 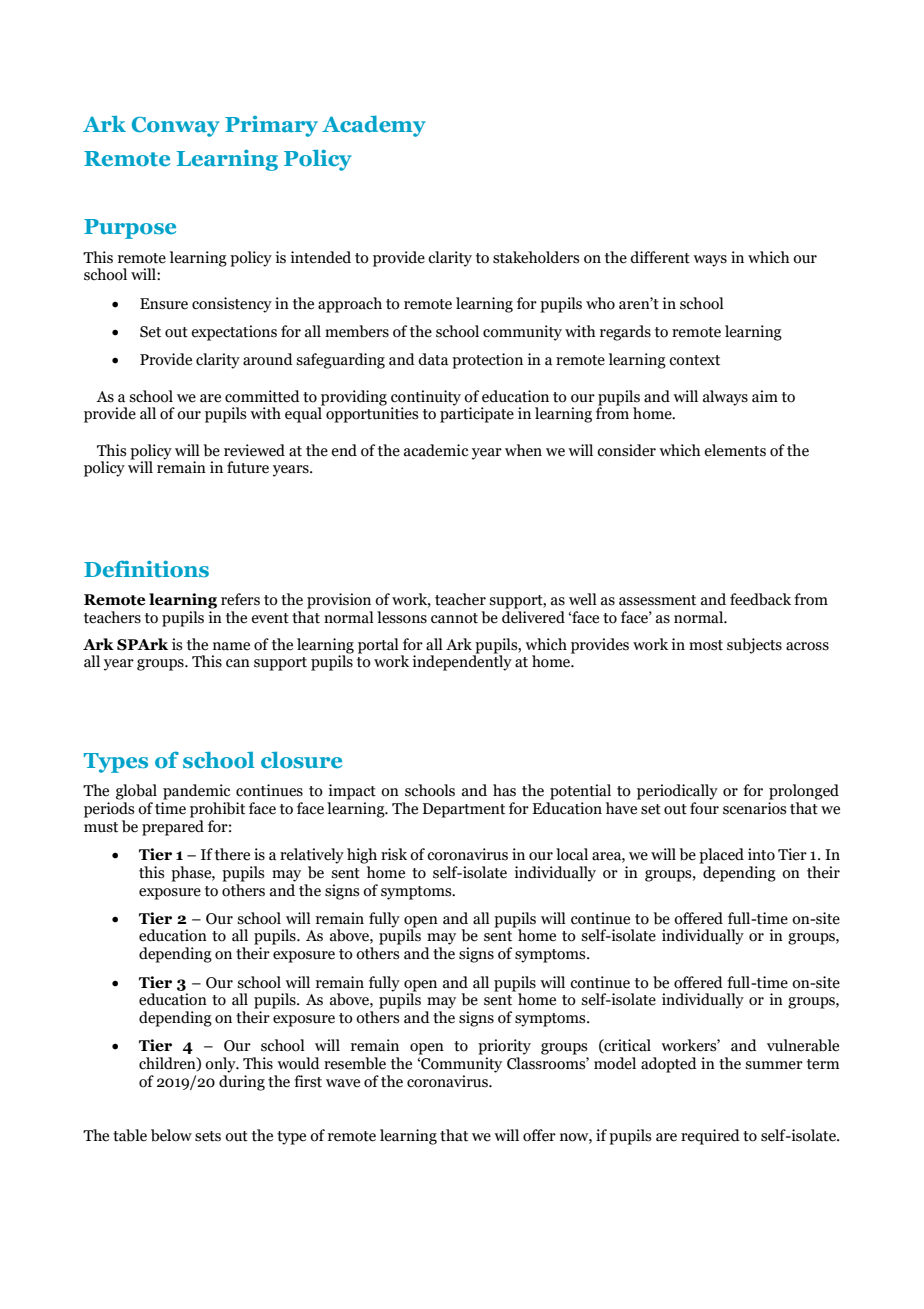 What do you see at coordinates (374, 126) in the screenshot?
I see `Academy` at bounding box center [374, 126].
